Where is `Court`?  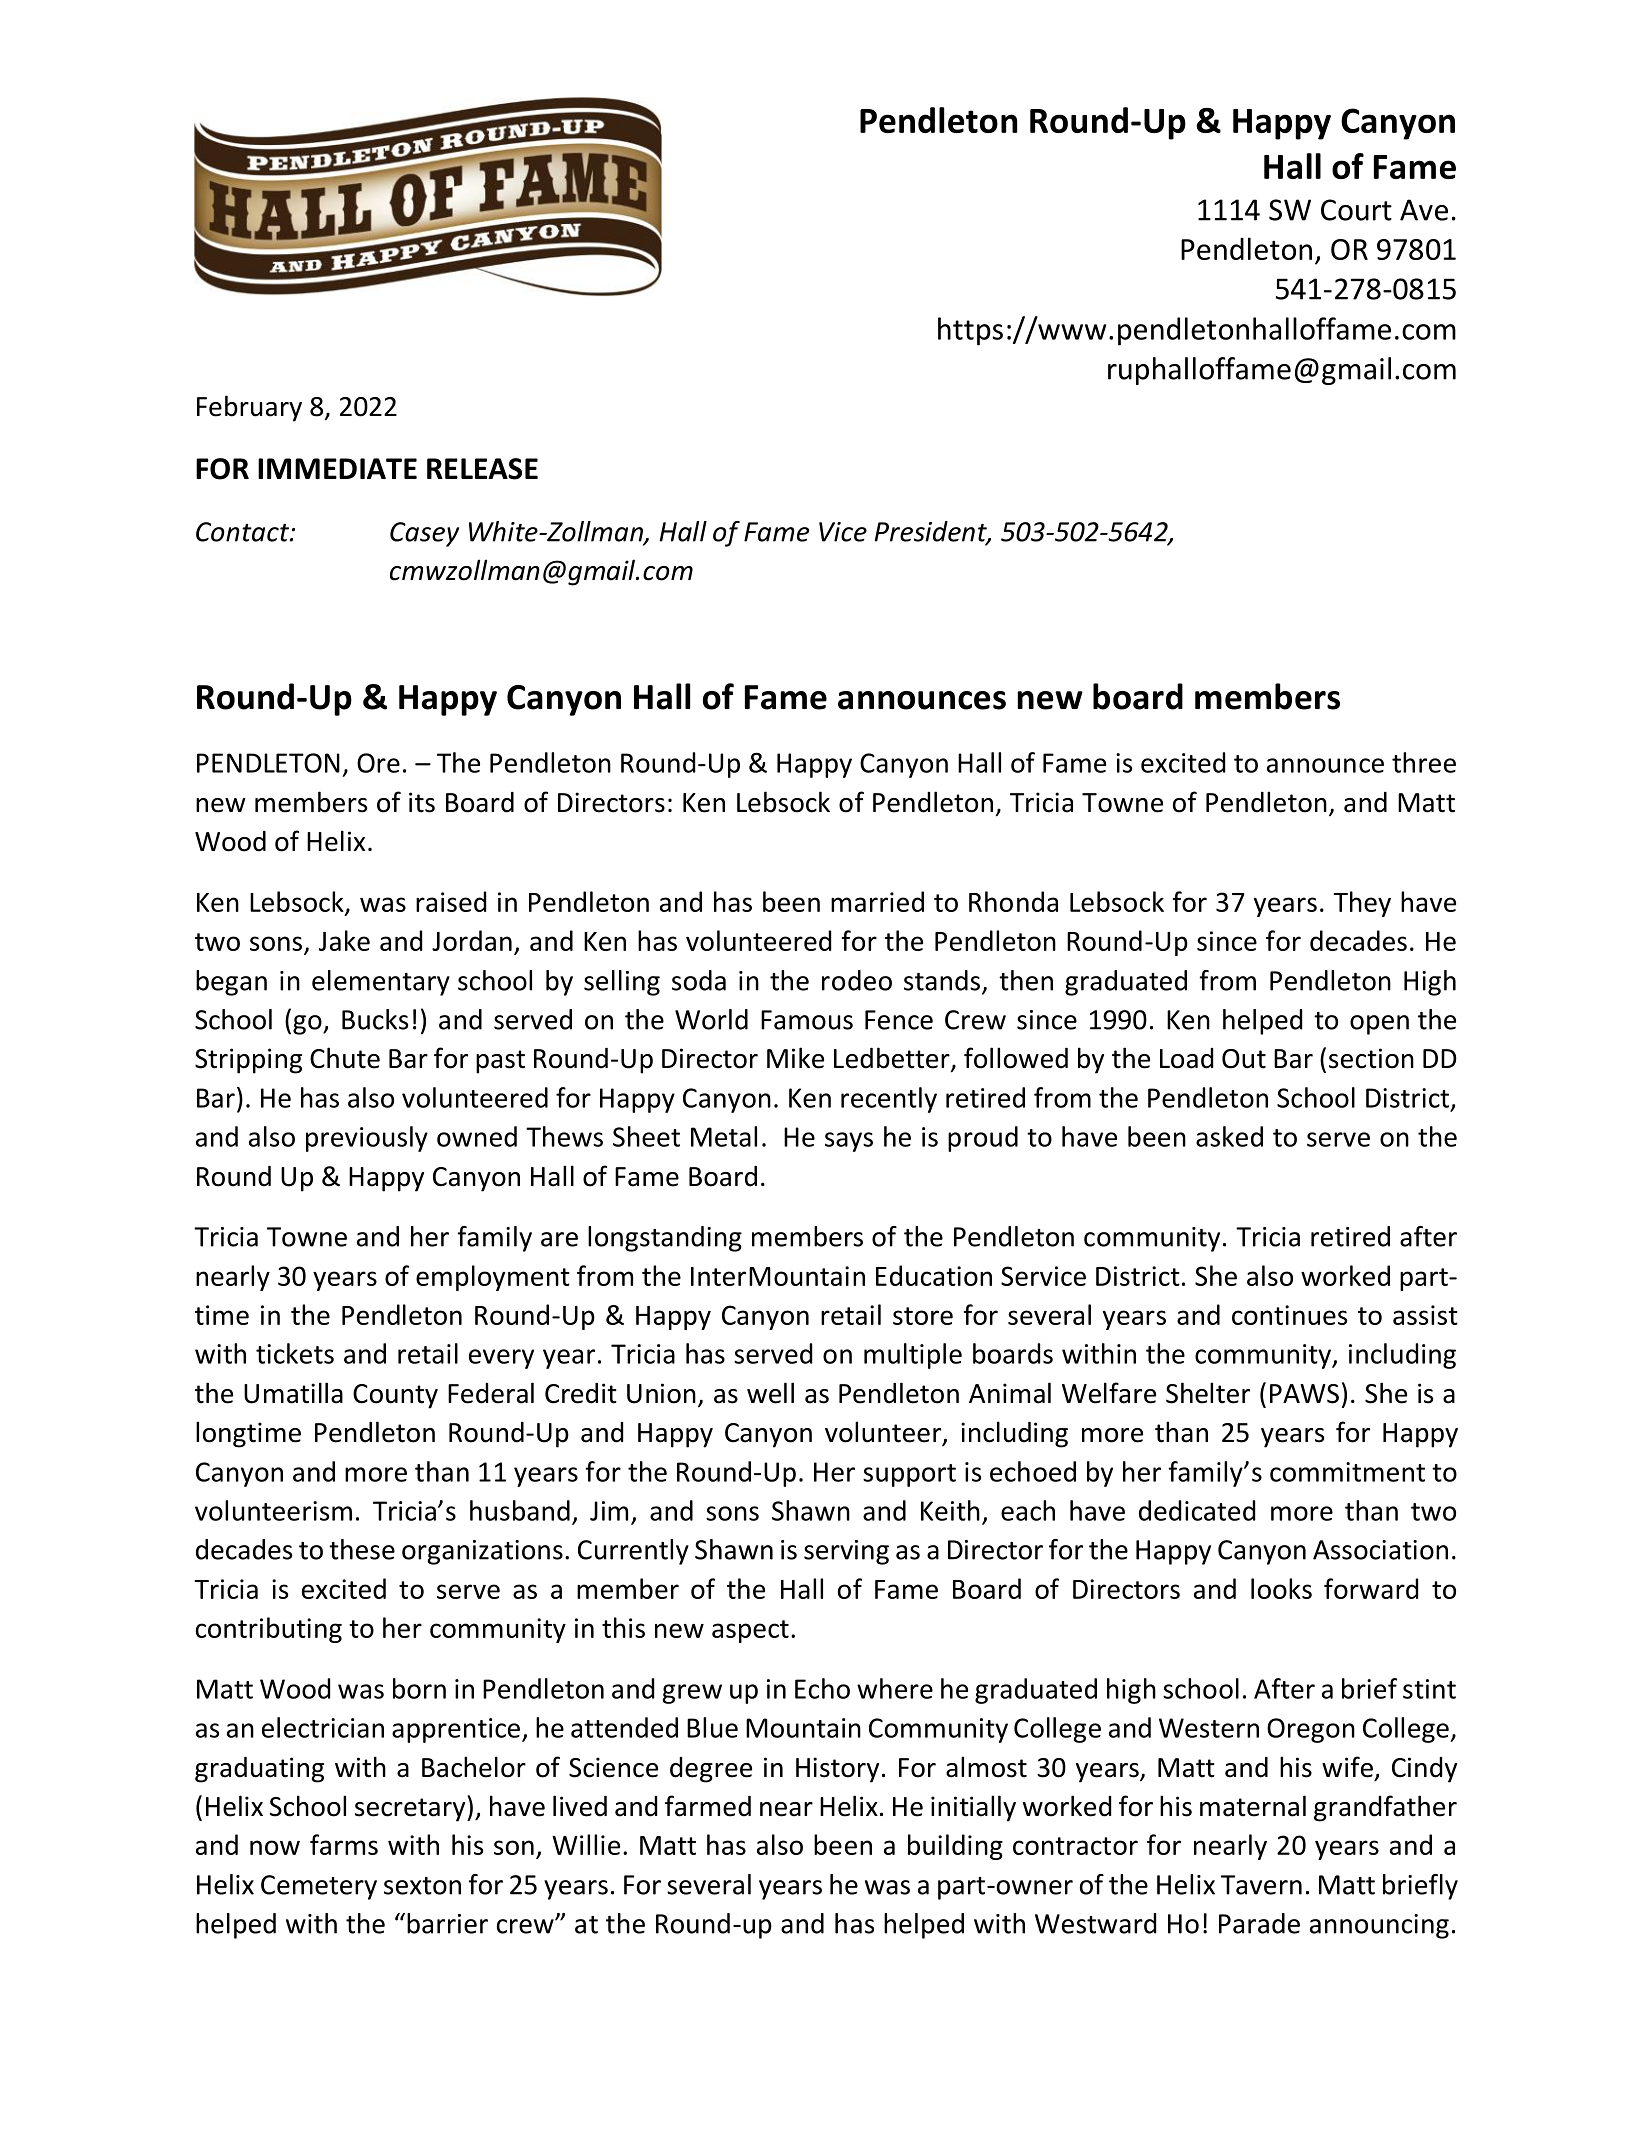 Court is located at coordinates (1356, 210).
